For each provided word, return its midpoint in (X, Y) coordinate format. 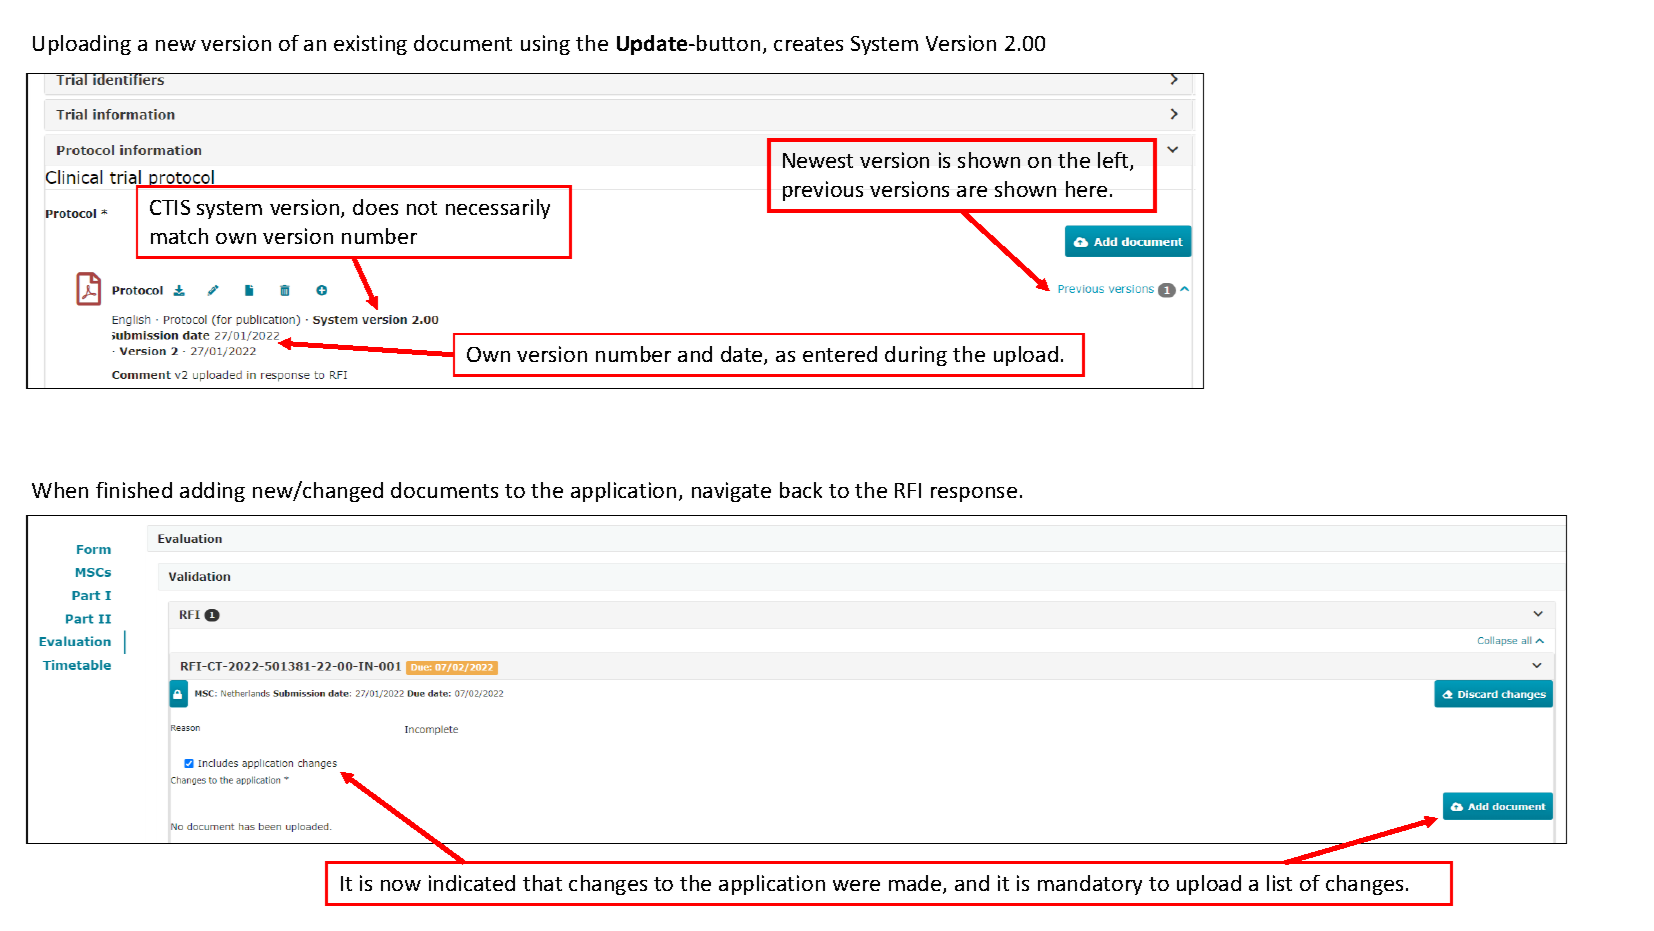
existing (370, 45)
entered (840, 354)
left (1114, 161)
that (542, 883)
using (545, 45)
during (916, 356)
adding (212, 492)
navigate (731, 492)
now (401, 885)
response (974, 494)
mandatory (1090, 885)
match (179, 236)
